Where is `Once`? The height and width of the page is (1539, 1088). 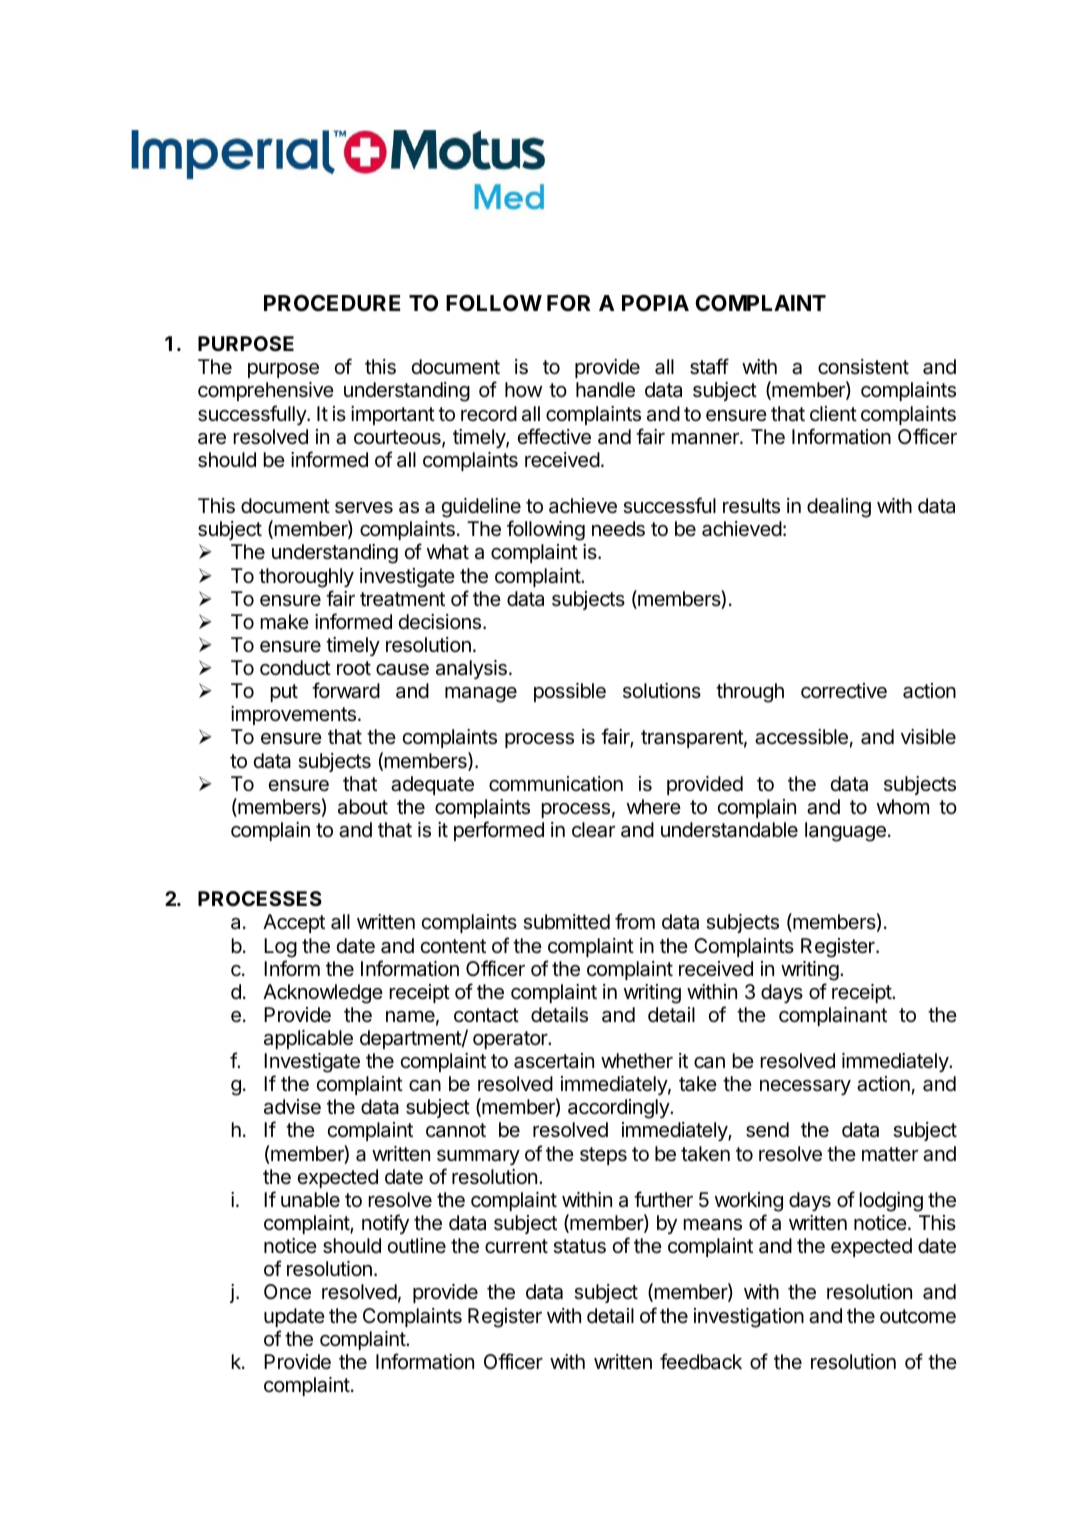
Once is located at coordinates (287, 1292).
